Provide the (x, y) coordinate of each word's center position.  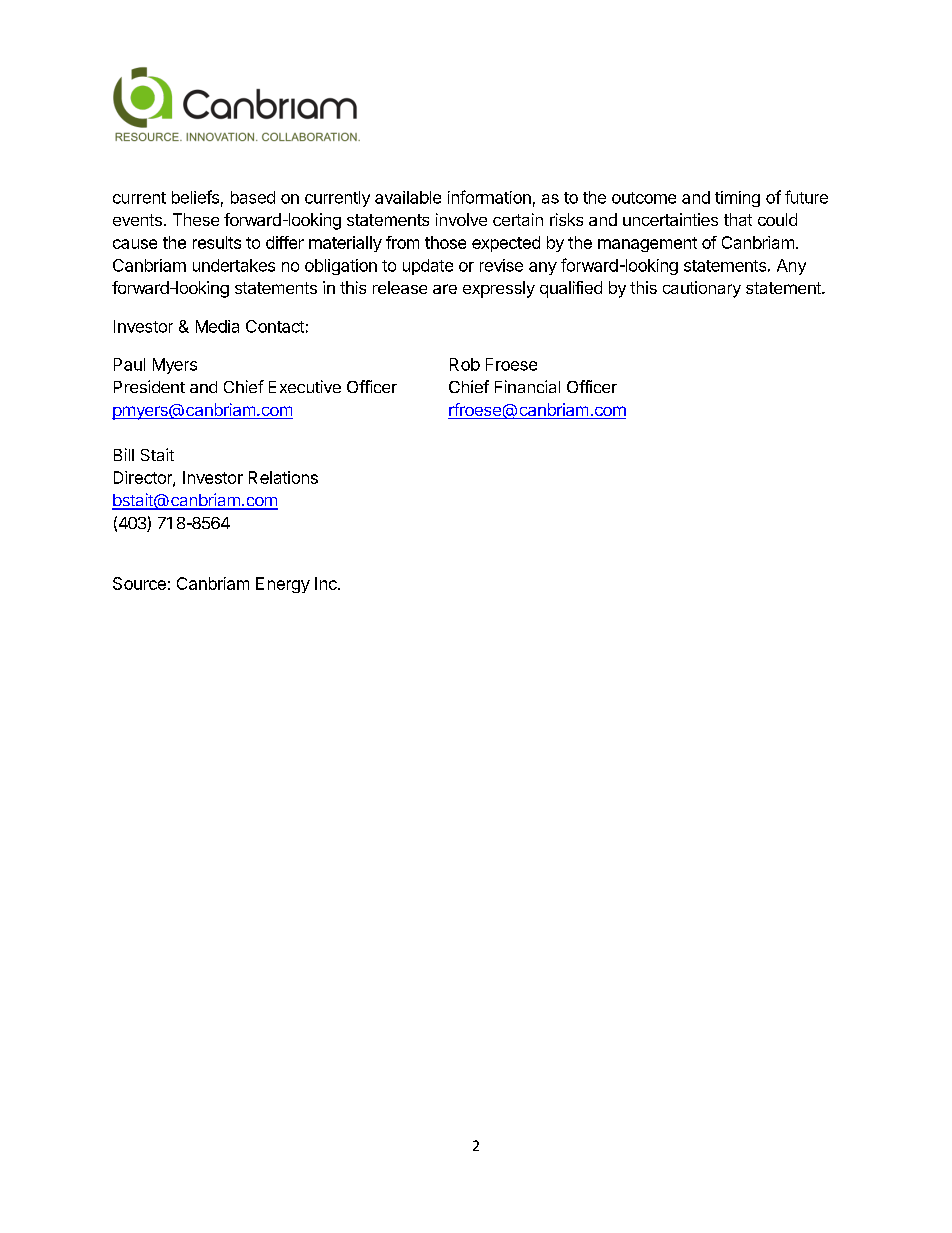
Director (144, 478)
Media (217, 326)
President (149, 386)
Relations (283, 477)
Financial (527, 386)
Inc (327, 583)
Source (139, 583)
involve (461, 219)
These (196, 219)
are (445, 289)
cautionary (702, 289)
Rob (465, 364)
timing (737, 199)
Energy (283, 585)
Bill (124, 454)
